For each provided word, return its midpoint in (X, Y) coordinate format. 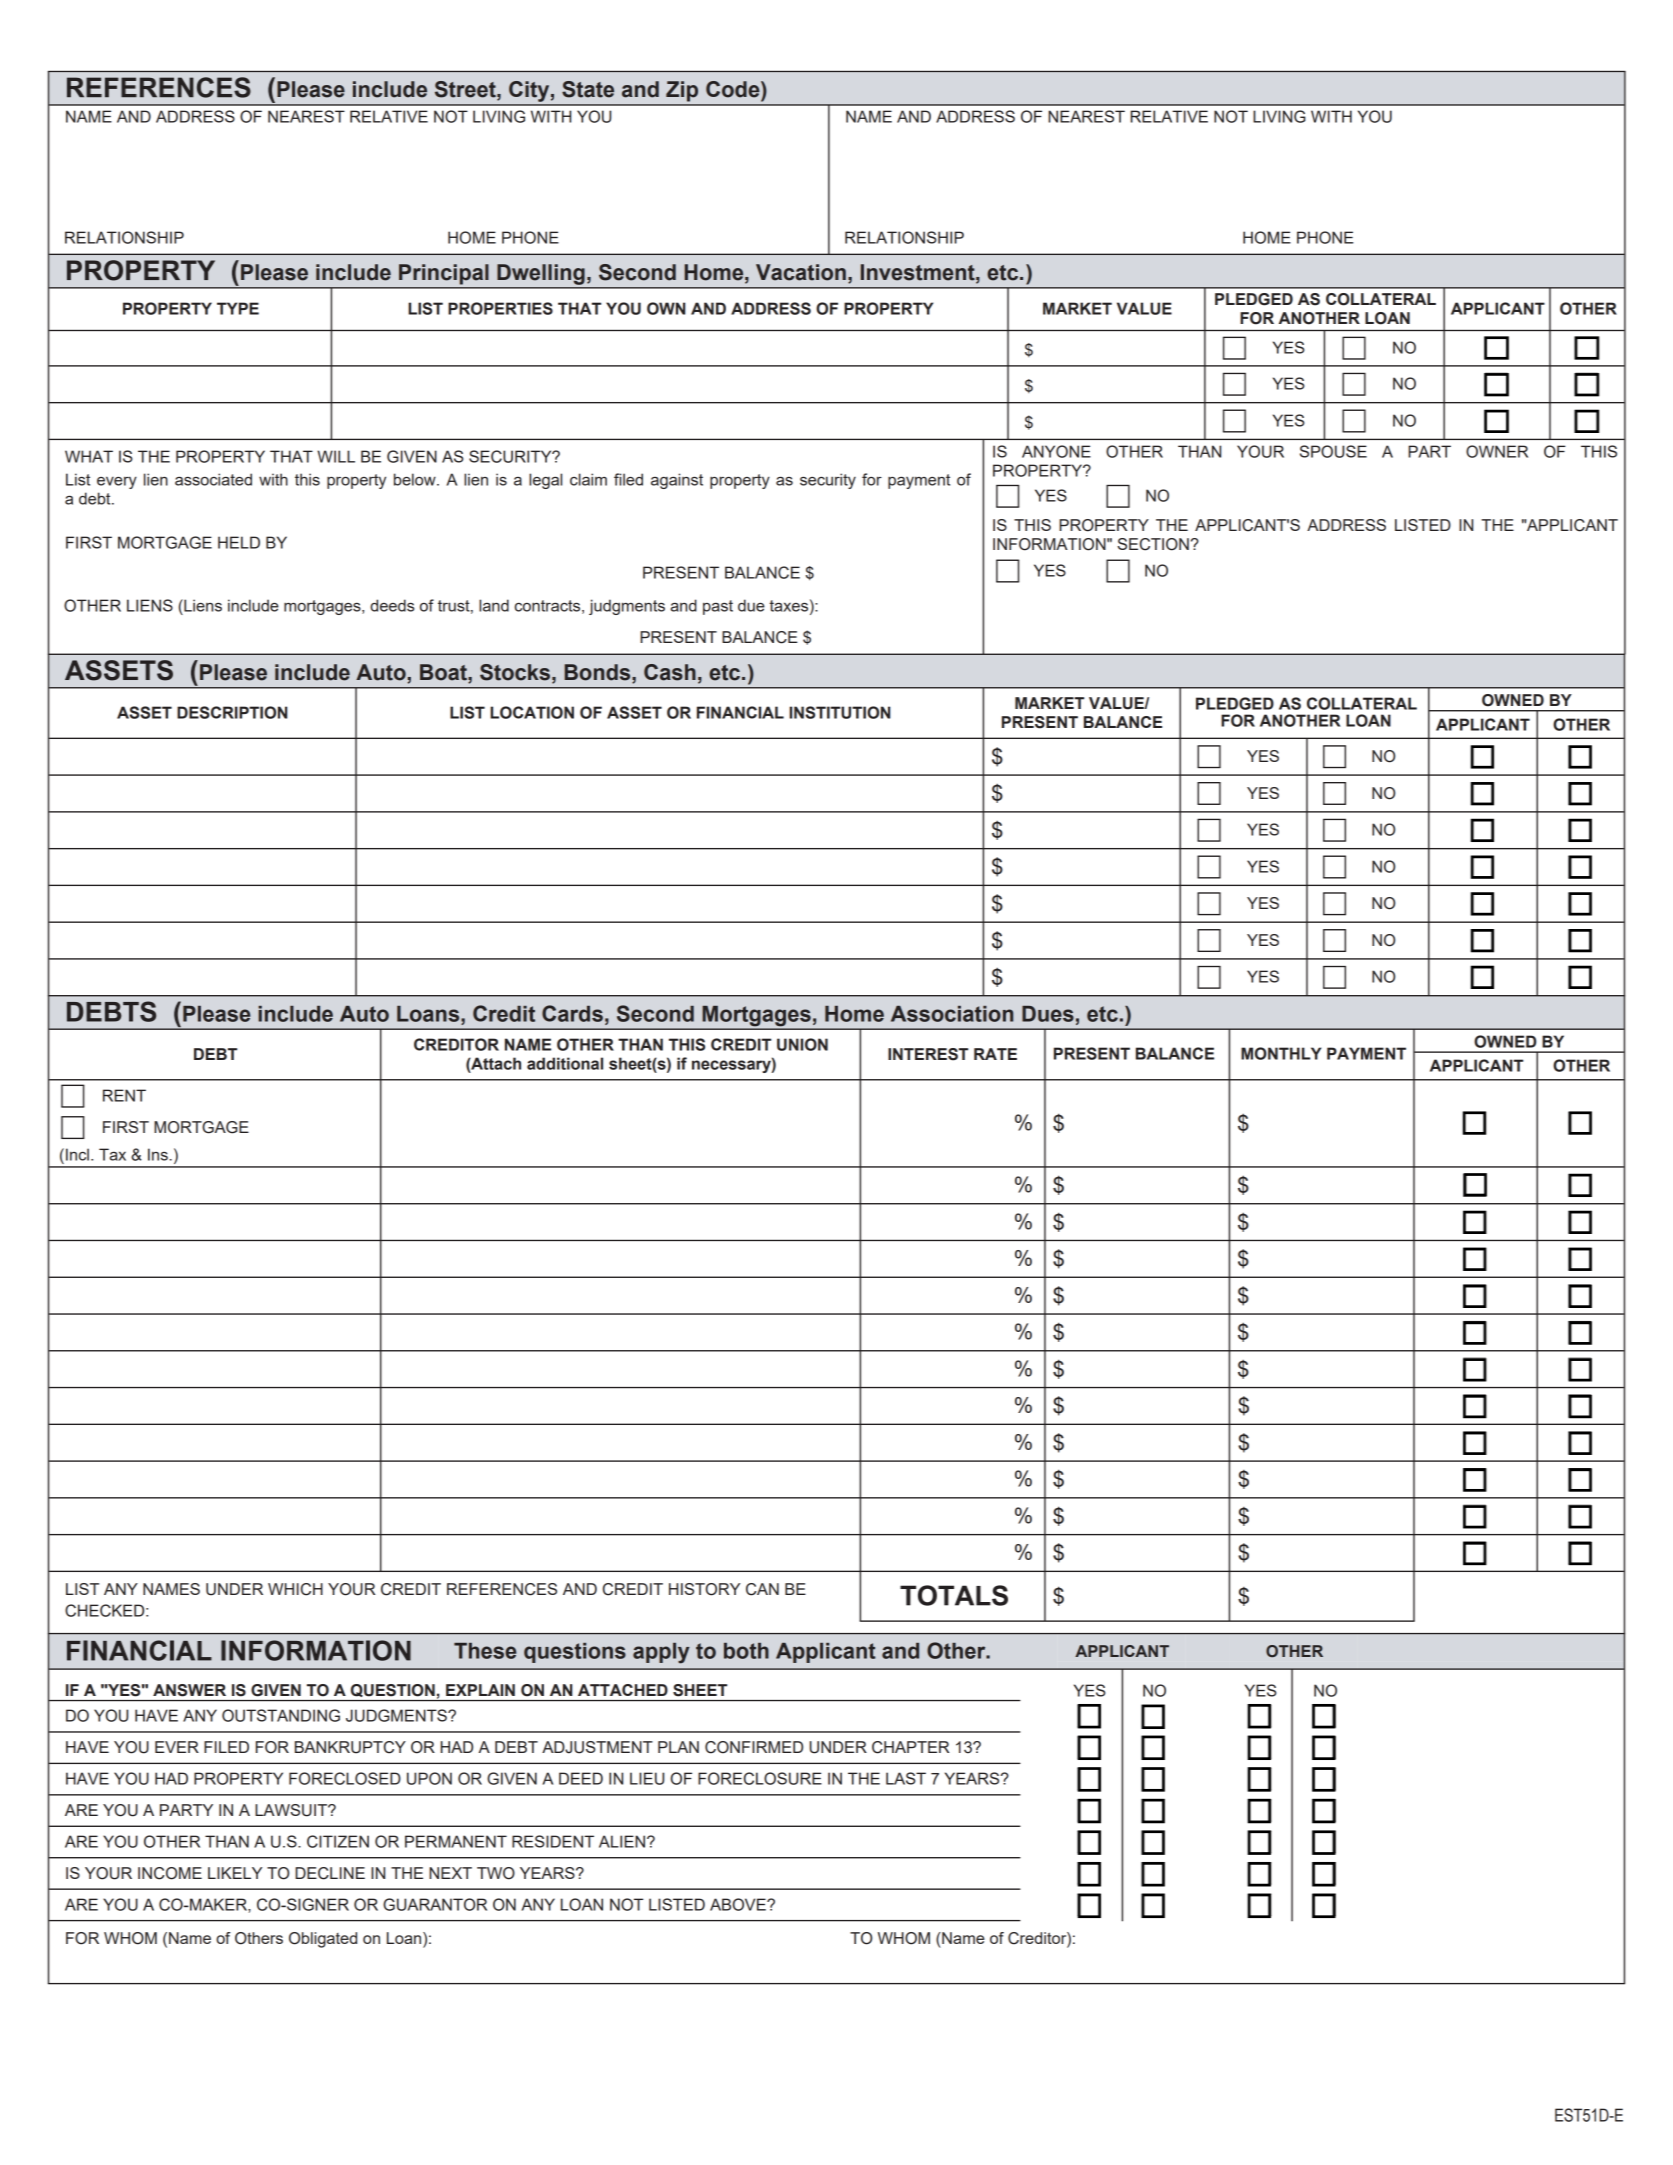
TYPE (238, 308)
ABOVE (739, 1904)
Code (734, 89)
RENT (124, 1095)
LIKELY (235, 1873)
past (718, 607)
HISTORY (704, 1589)
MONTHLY (1281, 1053)
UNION (802, 1044)
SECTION (1153, 544)
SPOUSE (1333, 451)
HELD (239, 542)
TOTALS (954, 1595)
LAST (906, 1778)
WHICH (295, 1589)
